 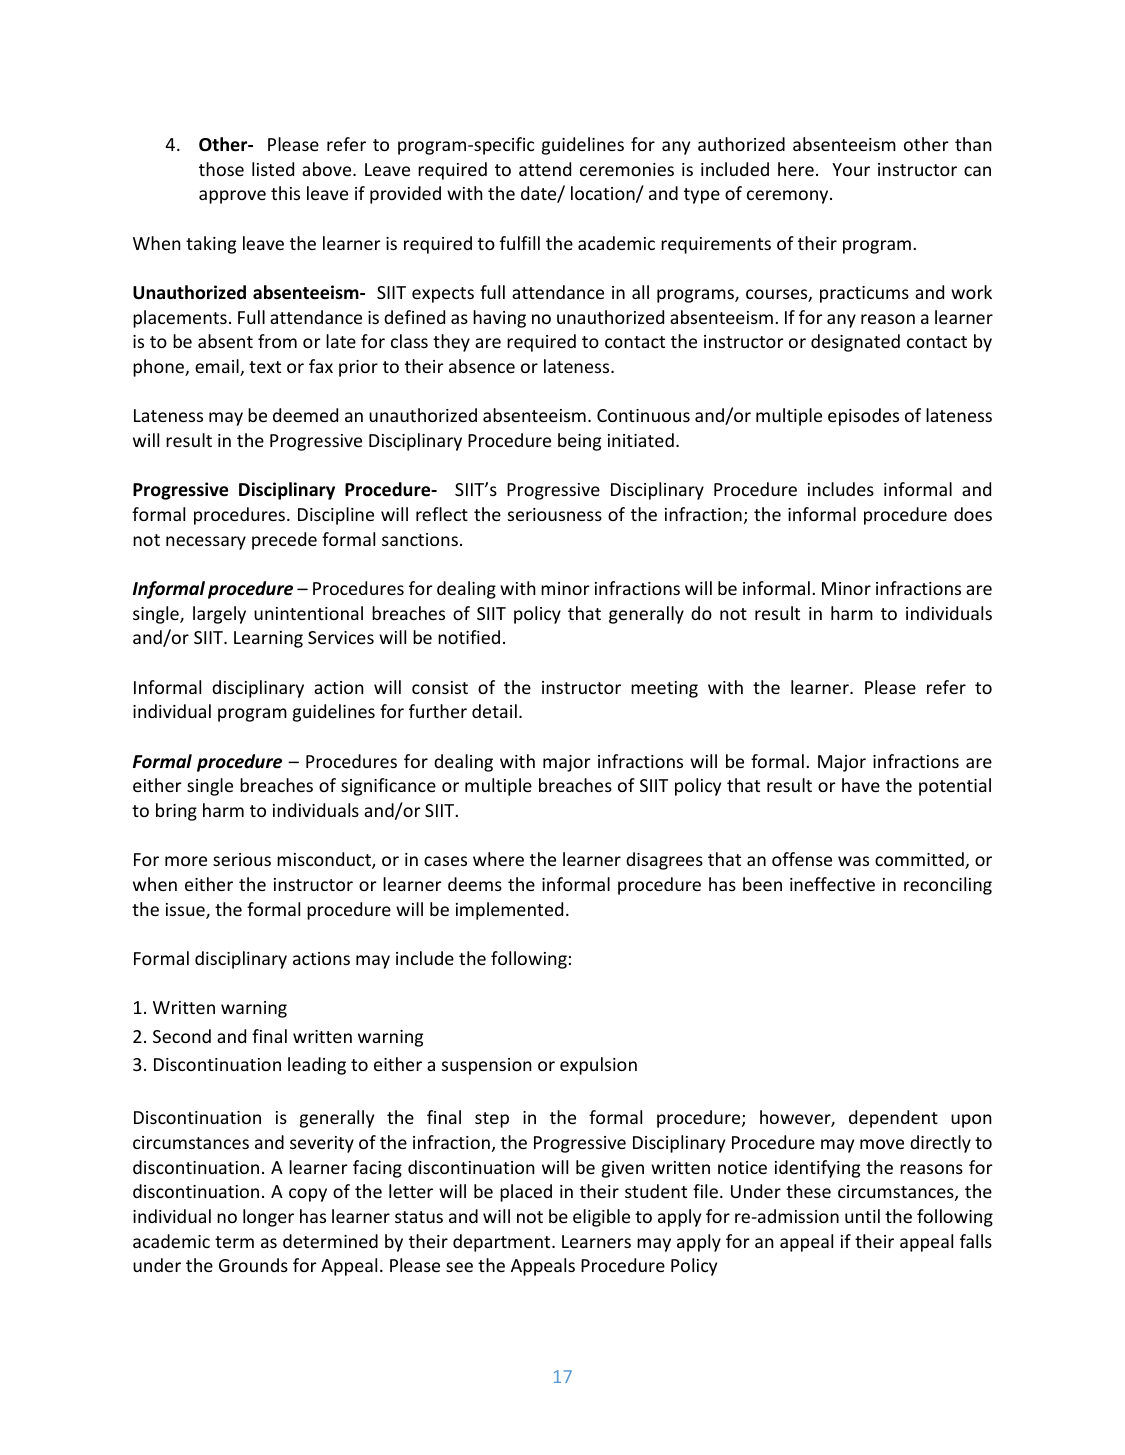 What do you see at coordinates (494, 711) in the screenshot?
I see `detail` at bounding box center [494, 711].
